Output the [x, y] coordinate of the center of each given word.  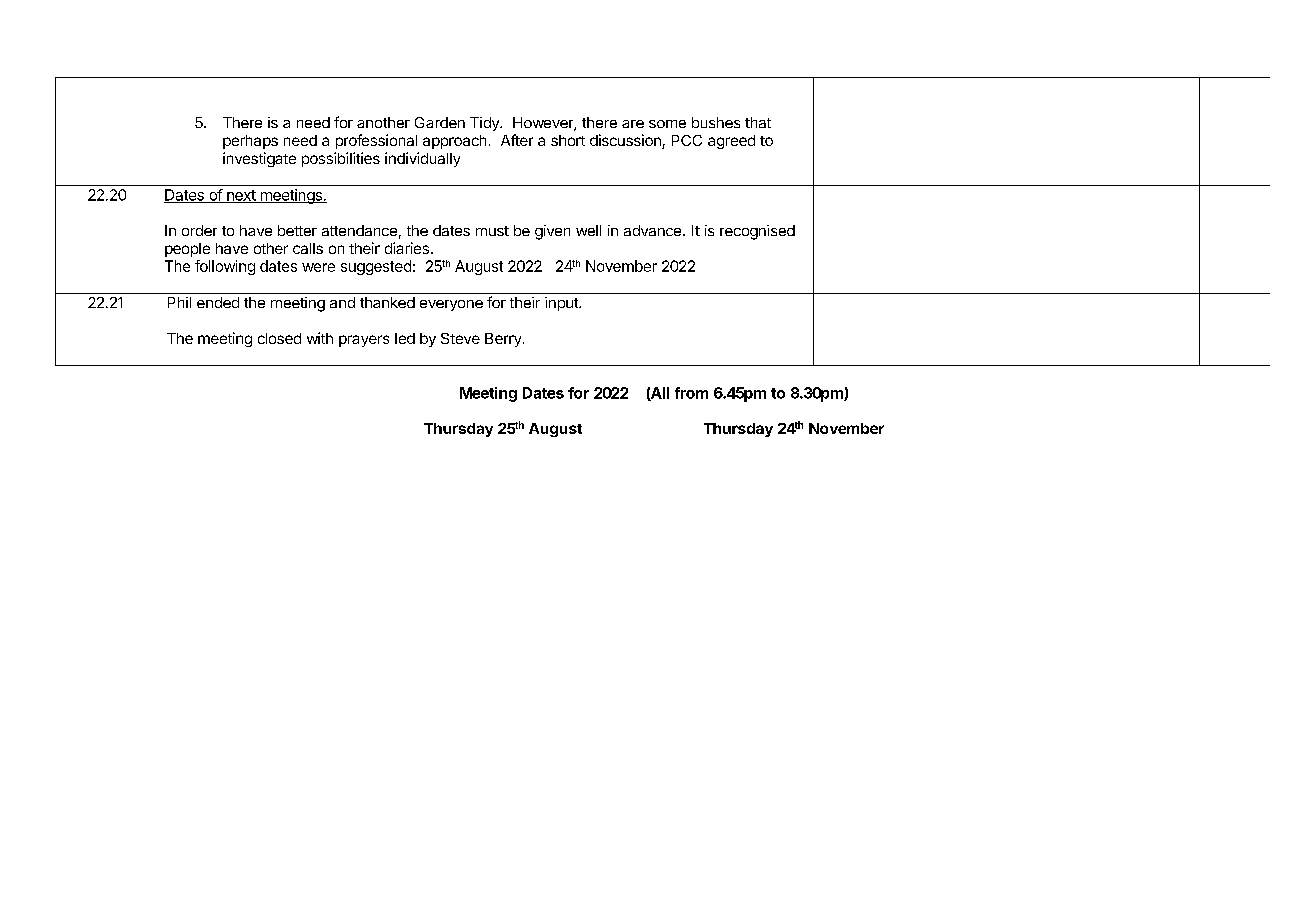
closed [279, 338]
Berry [503, 340]
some [667, 124]
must [492, 231]
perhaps [250, 142]
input [562, 304]
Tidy [485, 124]
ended [218, 302]
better [297, 230]
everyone [451, 305]
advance [652, 230]
